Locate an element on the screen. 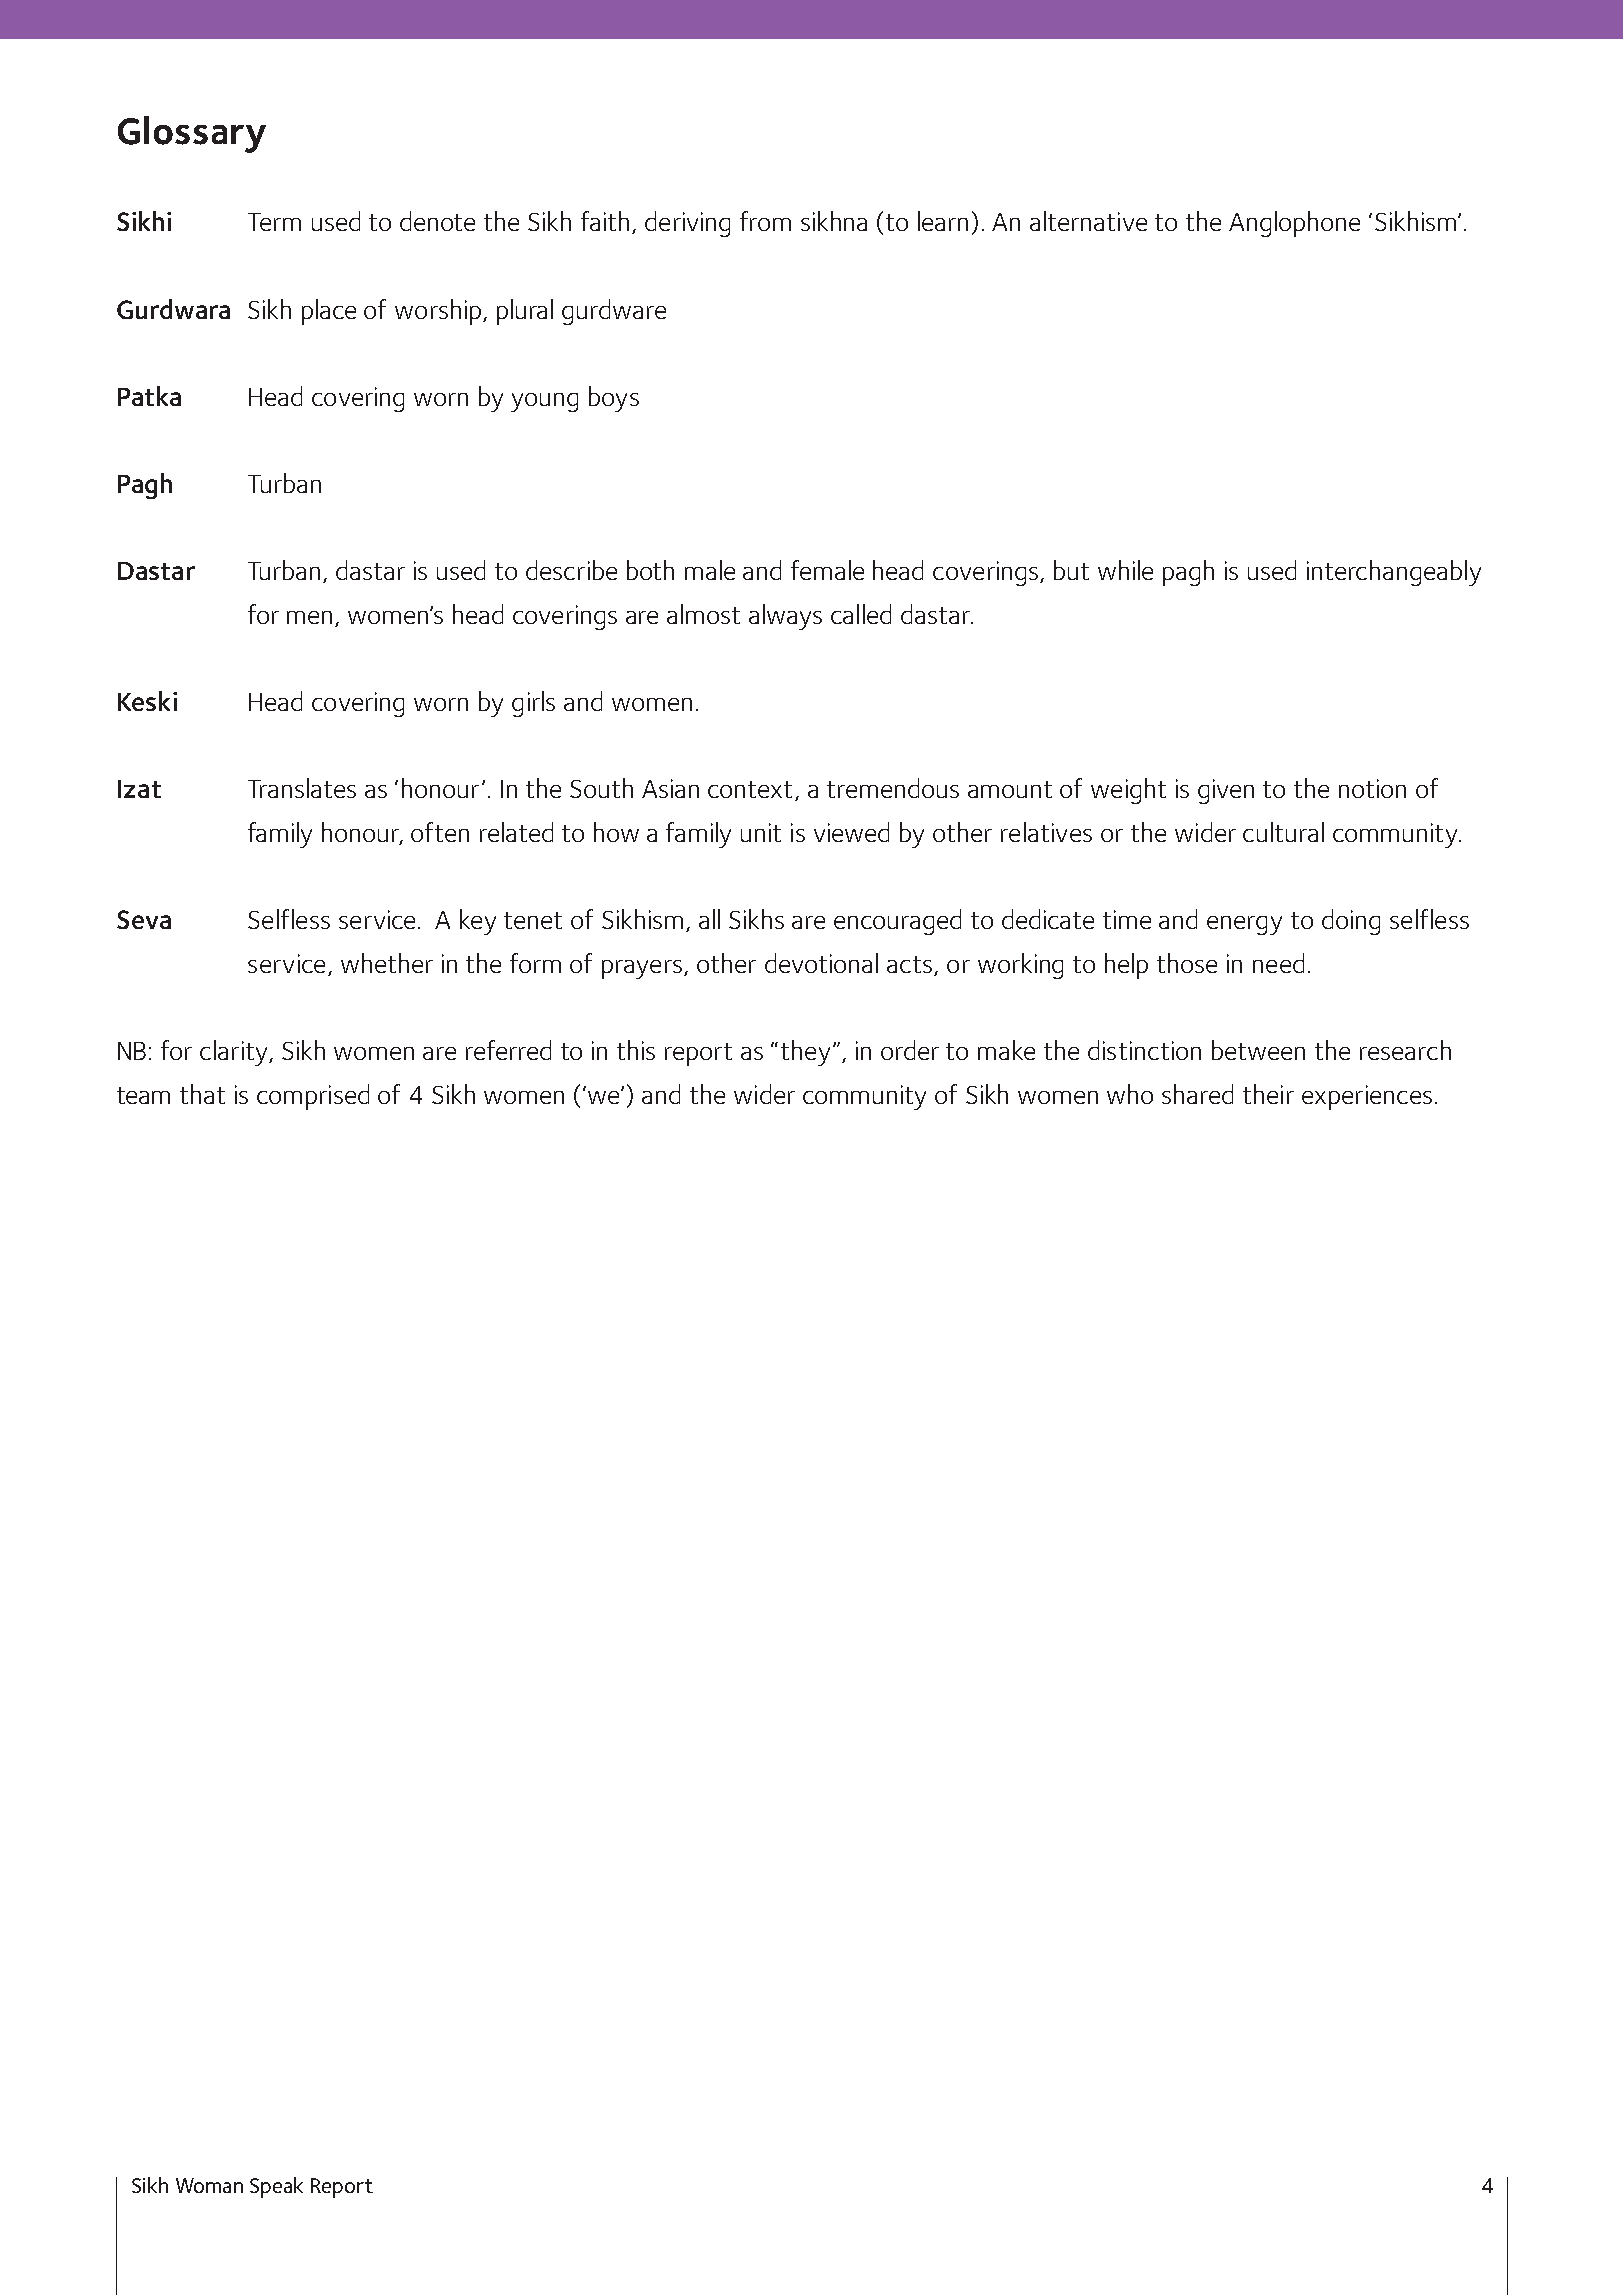 The image size is (1623, 2295). comprised is located at coordinates (313, 1097).
